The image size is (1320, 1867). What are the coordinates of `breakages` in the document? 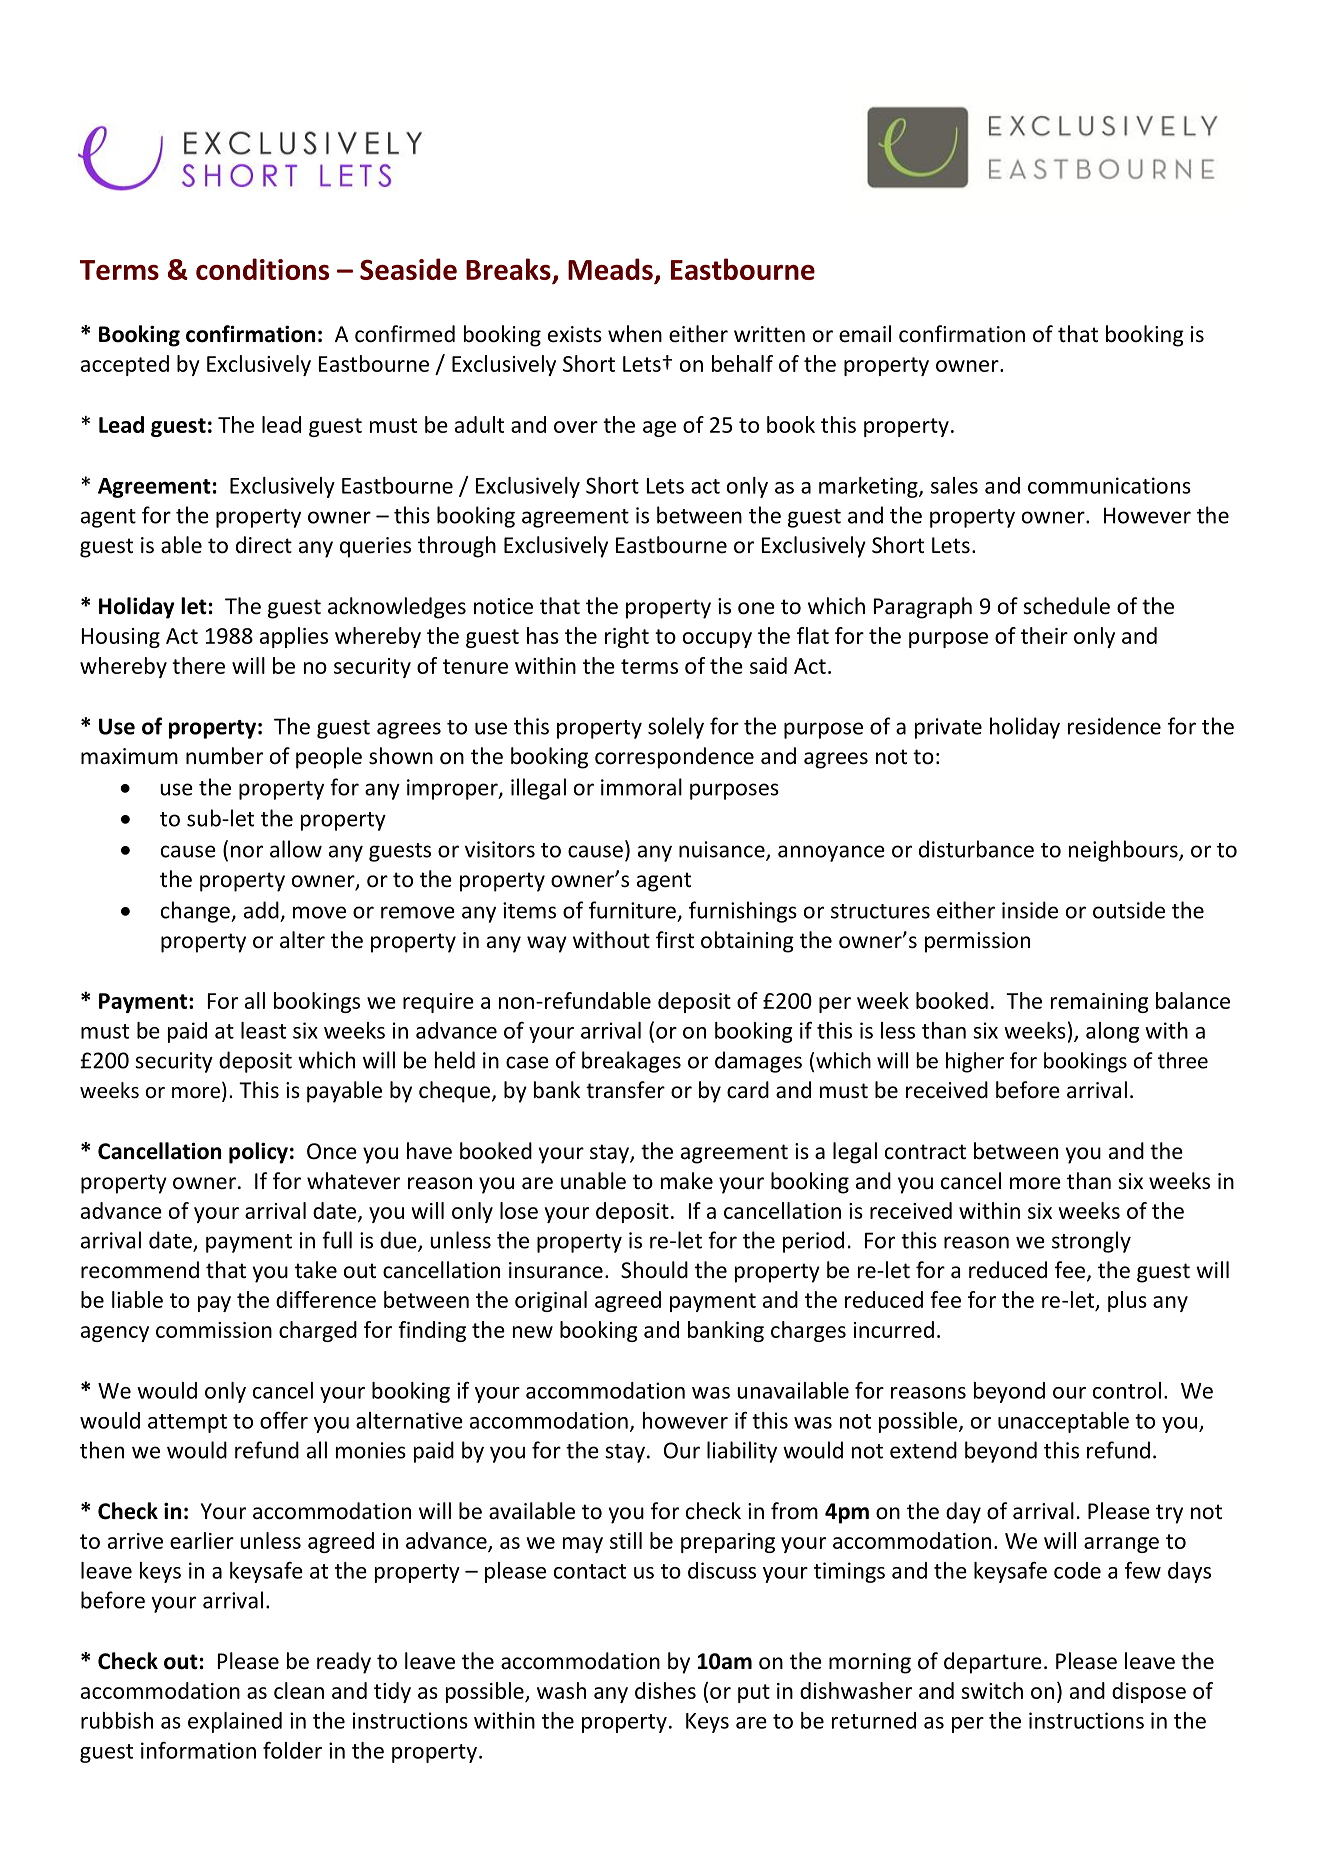 It's located at (631, 1062).
